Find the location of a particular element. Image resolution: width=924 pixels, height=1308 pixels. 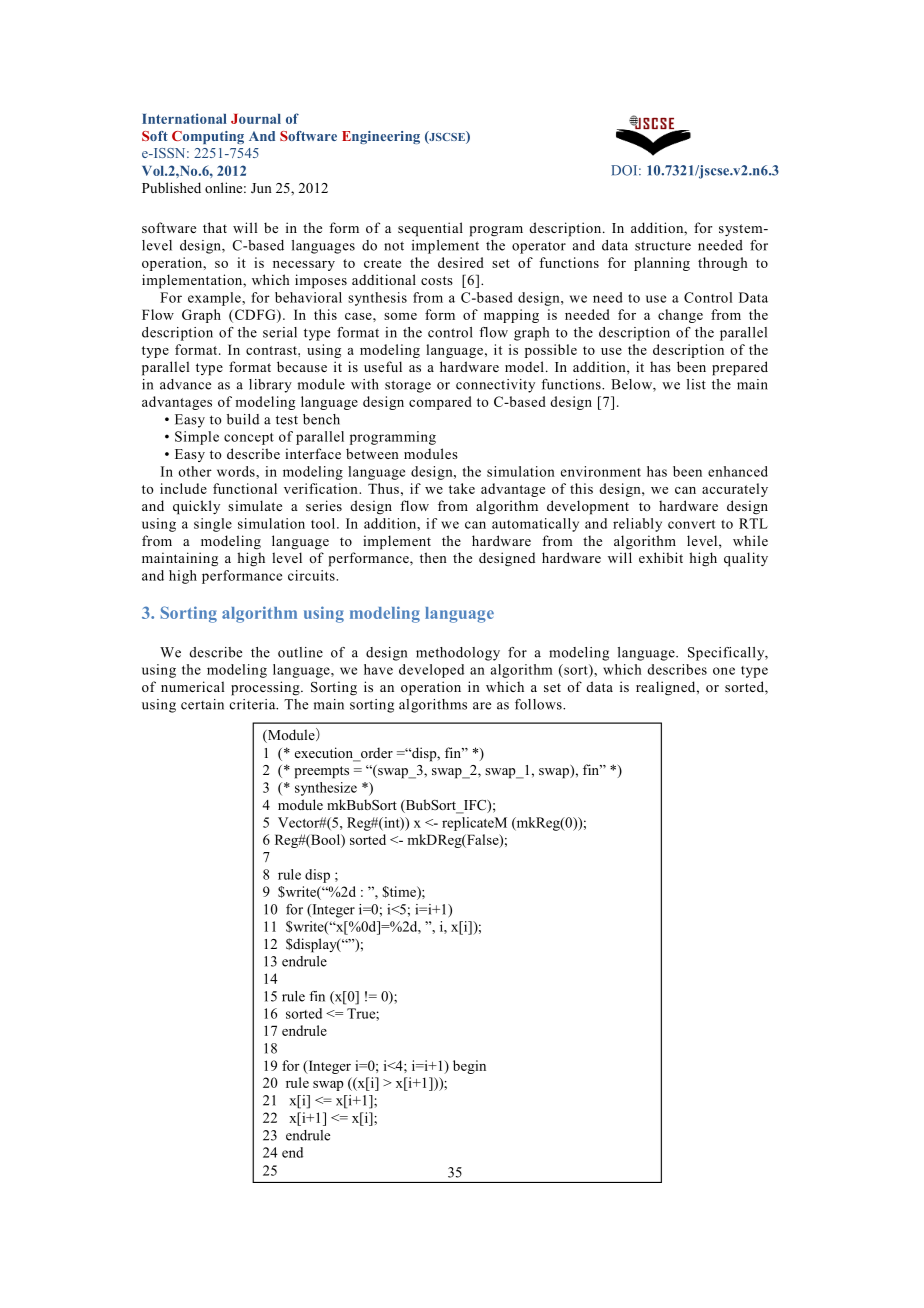

enhanced is located at coordinates (738, 471).
